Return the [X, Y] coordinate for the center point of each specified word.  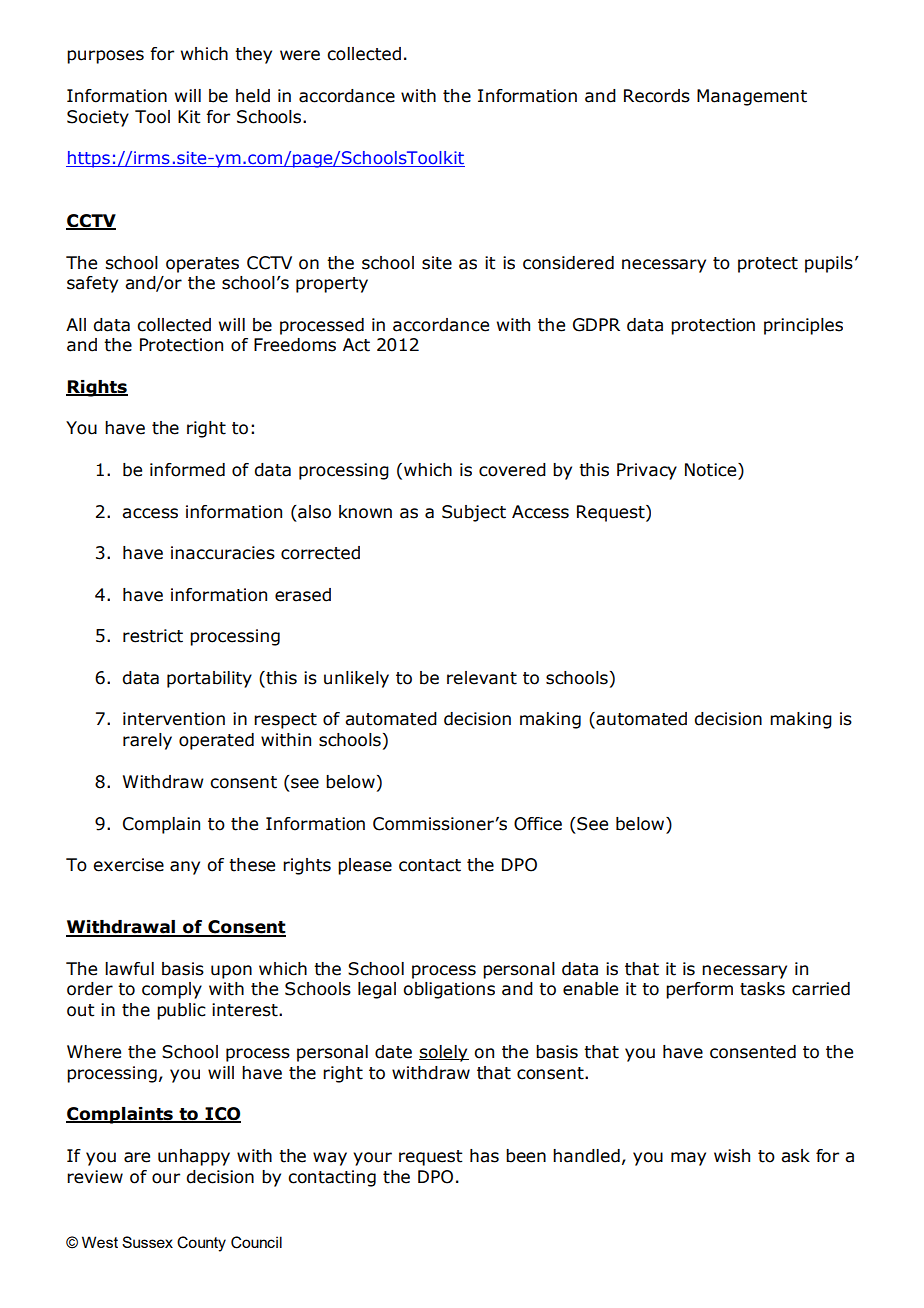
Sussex [147, 1242]
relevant [482, 678]
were [300, 55]
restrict [153, 636]
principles [803, 326]
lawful [129, 969]
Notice [712, 470]
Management [752, 97]
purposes [105, 57]
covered [512, 470]
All [76, 324]
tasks [762, 989]
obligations [449, 990]
